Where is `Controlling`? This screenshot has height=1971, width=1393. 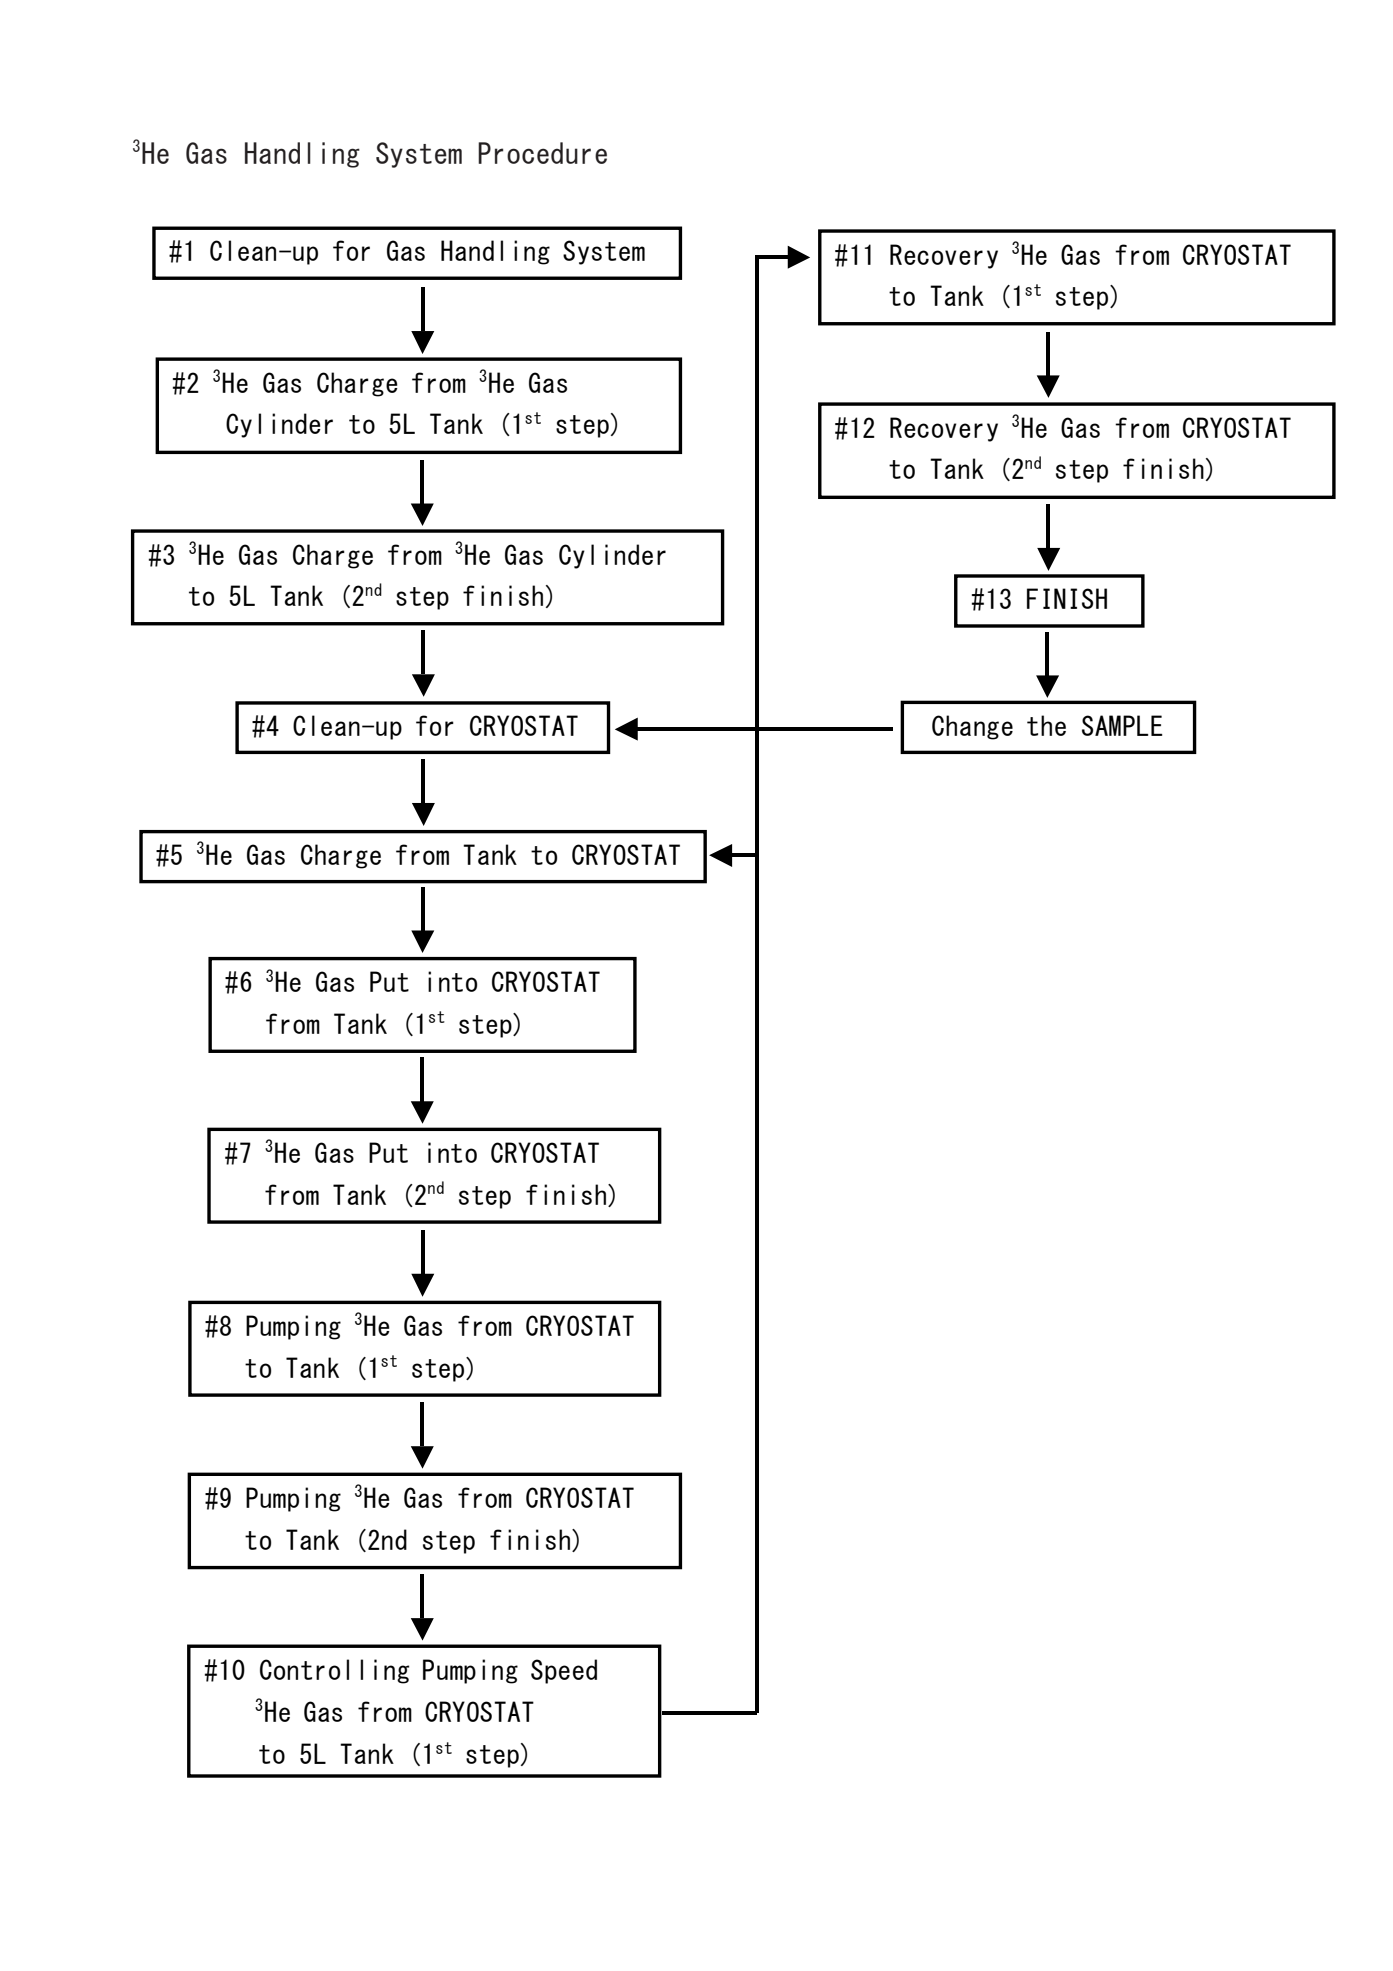
Controlling is located at coordinates (334, 1671).
